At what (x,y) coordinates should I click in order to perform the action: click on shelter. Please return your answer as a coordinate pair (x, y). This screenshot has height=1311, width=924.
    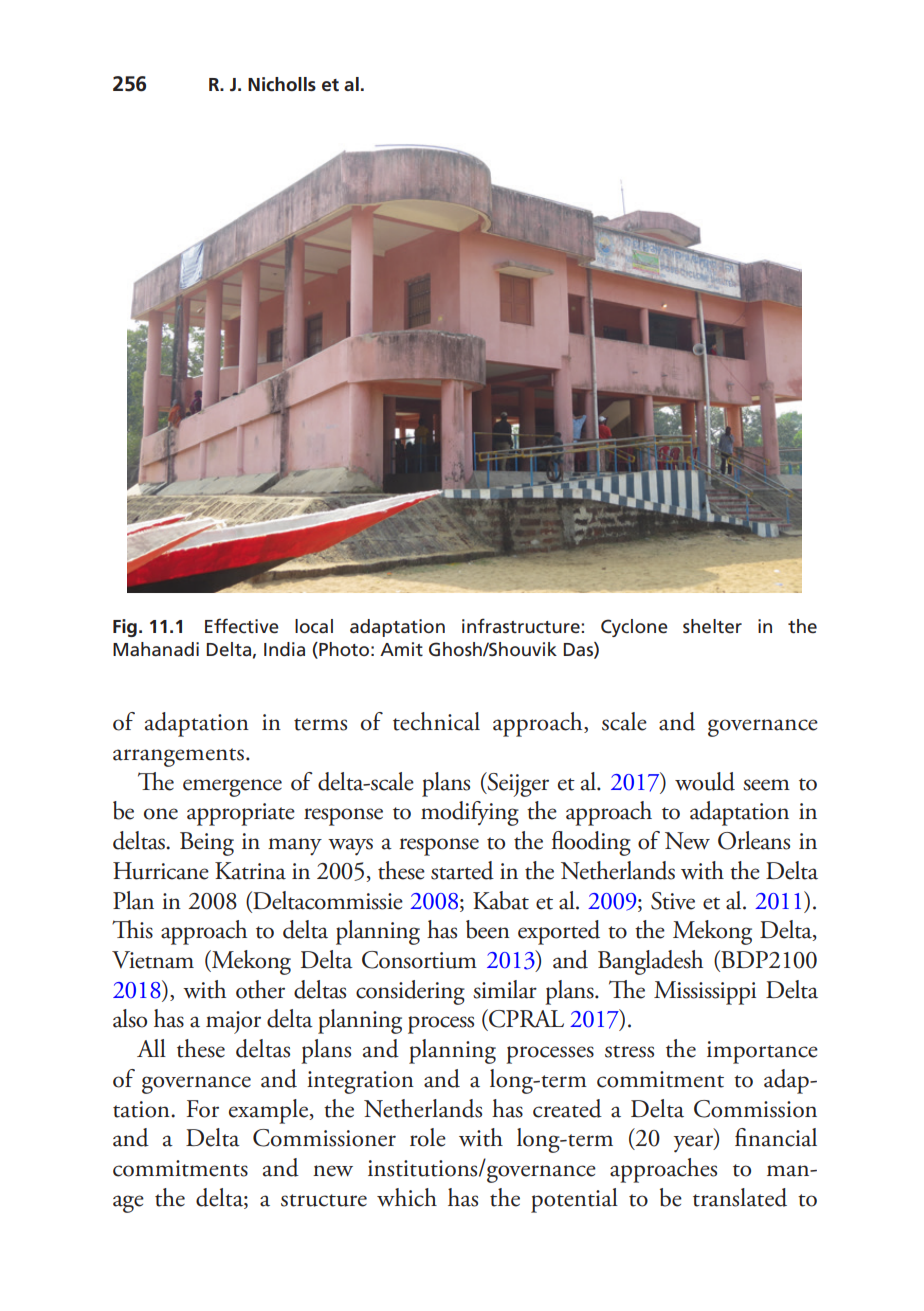
    Looking at the image, I should click on (712, 626).
